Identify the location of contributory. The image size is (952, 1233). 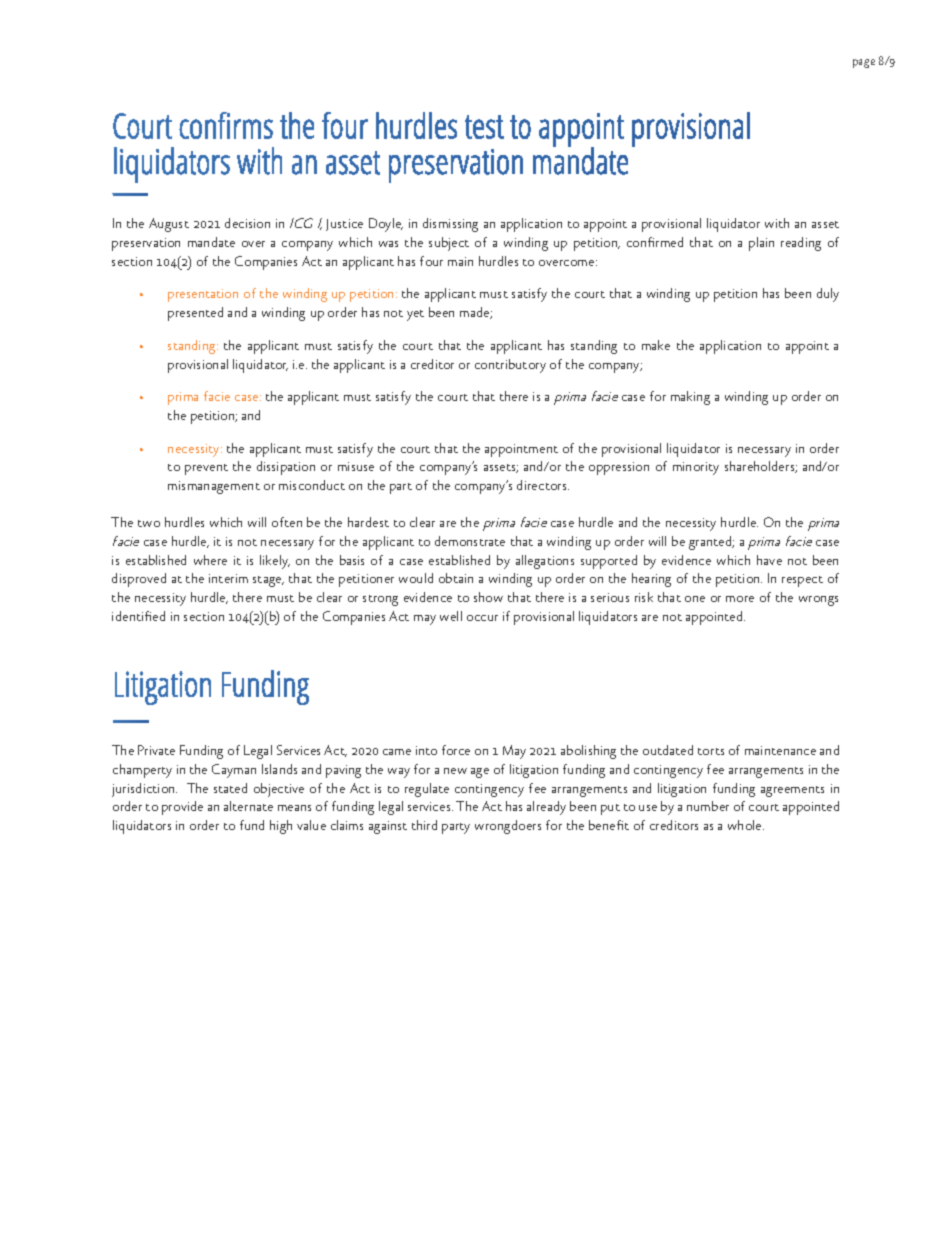
(510, 366).
